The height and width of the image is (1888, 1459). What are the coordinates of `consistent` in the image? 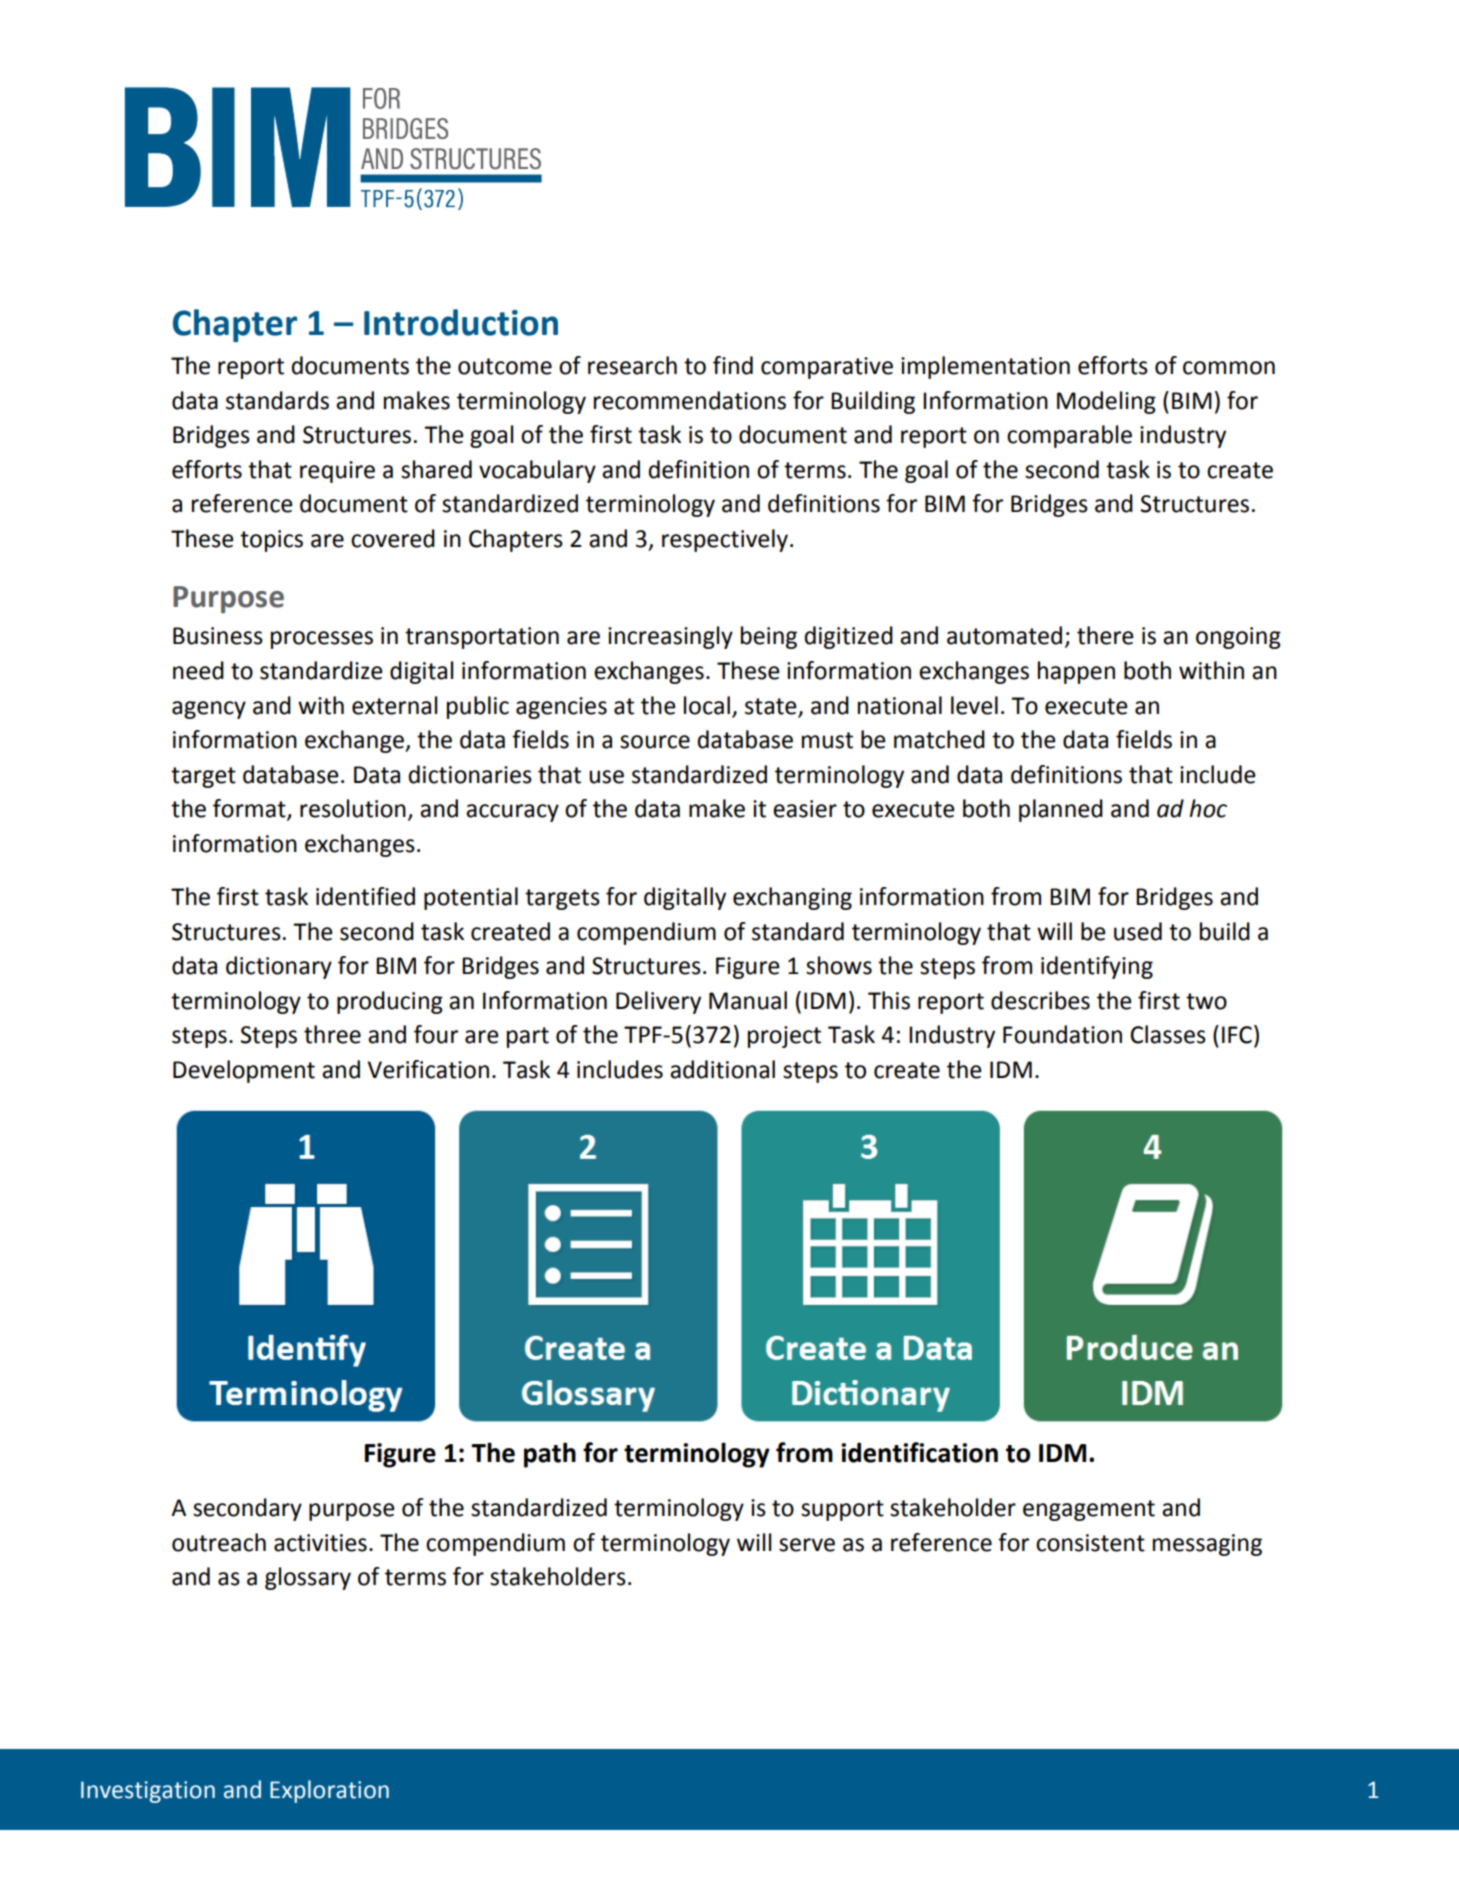 It's located at (1090, 1543).
